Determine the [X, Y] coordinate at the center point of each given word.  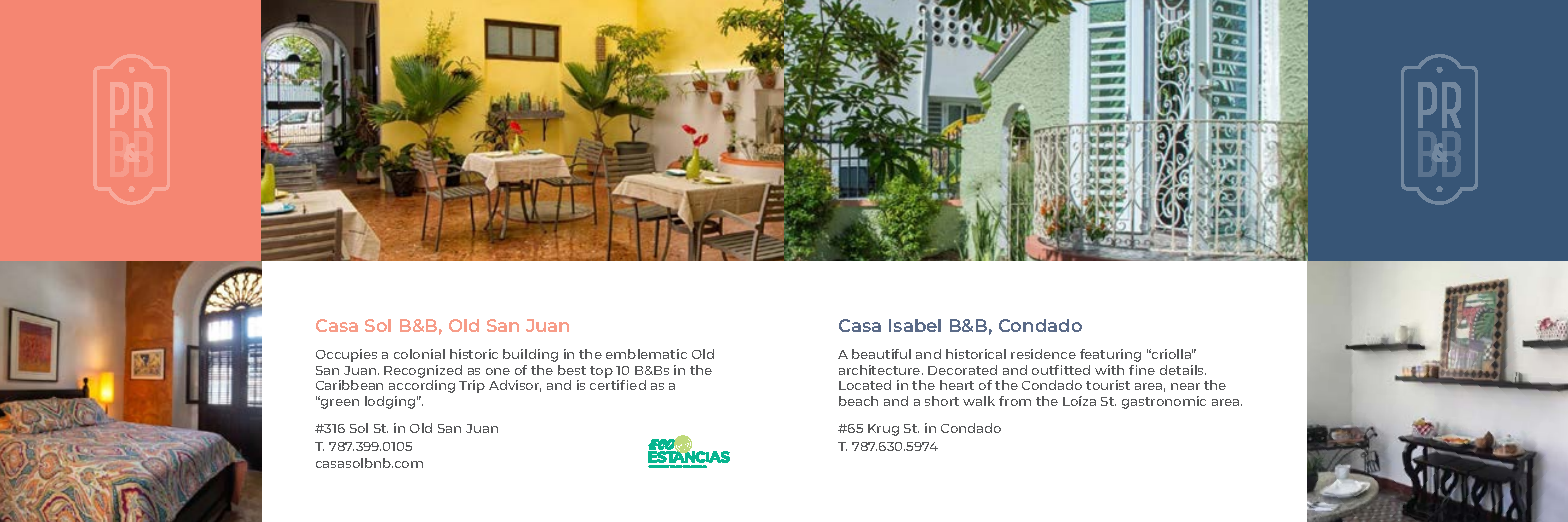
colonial [419, 354]
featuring [1110, 355]
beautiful [881, 354]
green [339, 403]
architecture [881, 370]
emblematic [646, 354]
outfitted [1061, 370]
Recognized [423, 371]
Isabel [915, 325]
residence [1043, 354]
